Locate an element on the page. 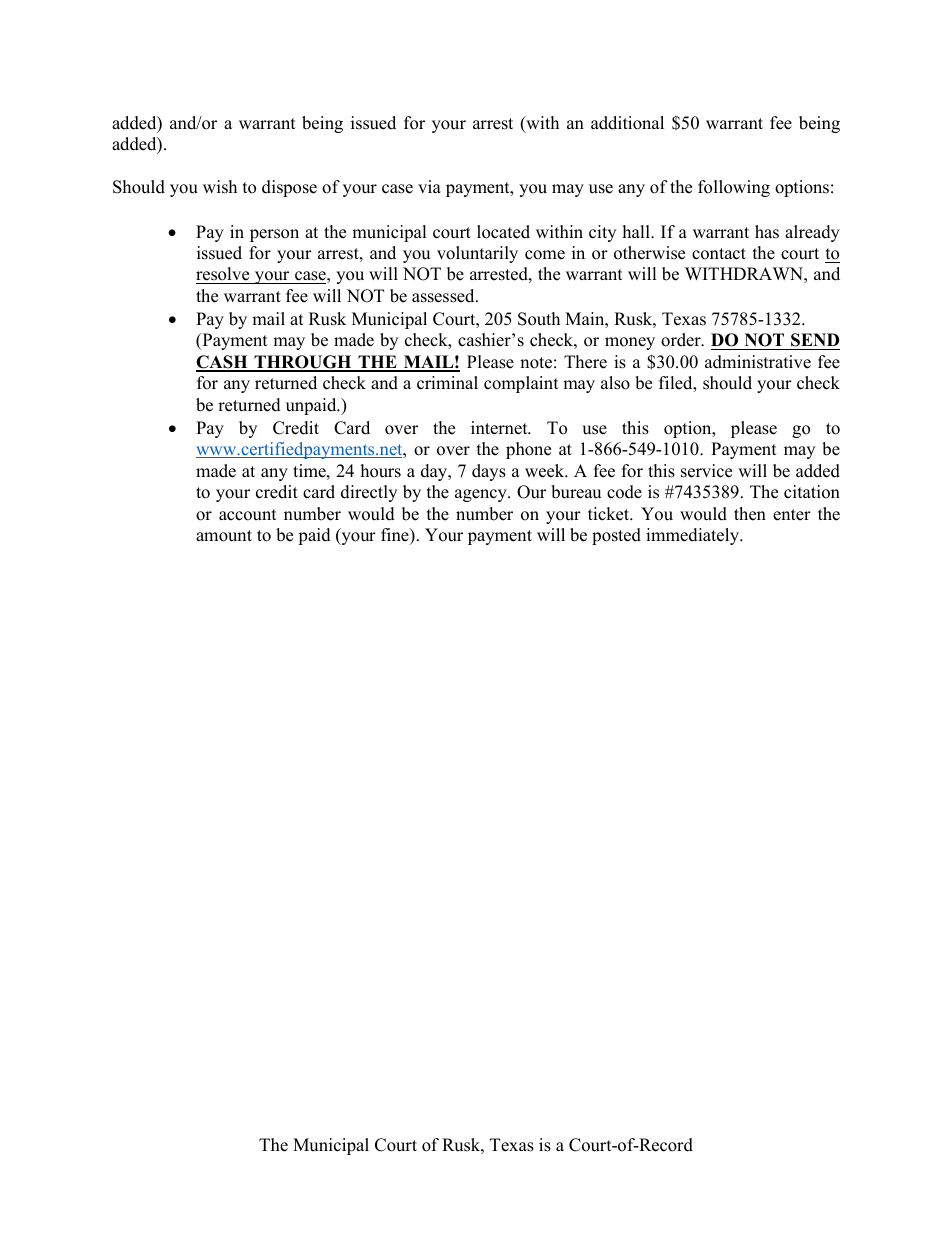 This page has height=1233, width=952. additional is located at coordinates (627, 123).
